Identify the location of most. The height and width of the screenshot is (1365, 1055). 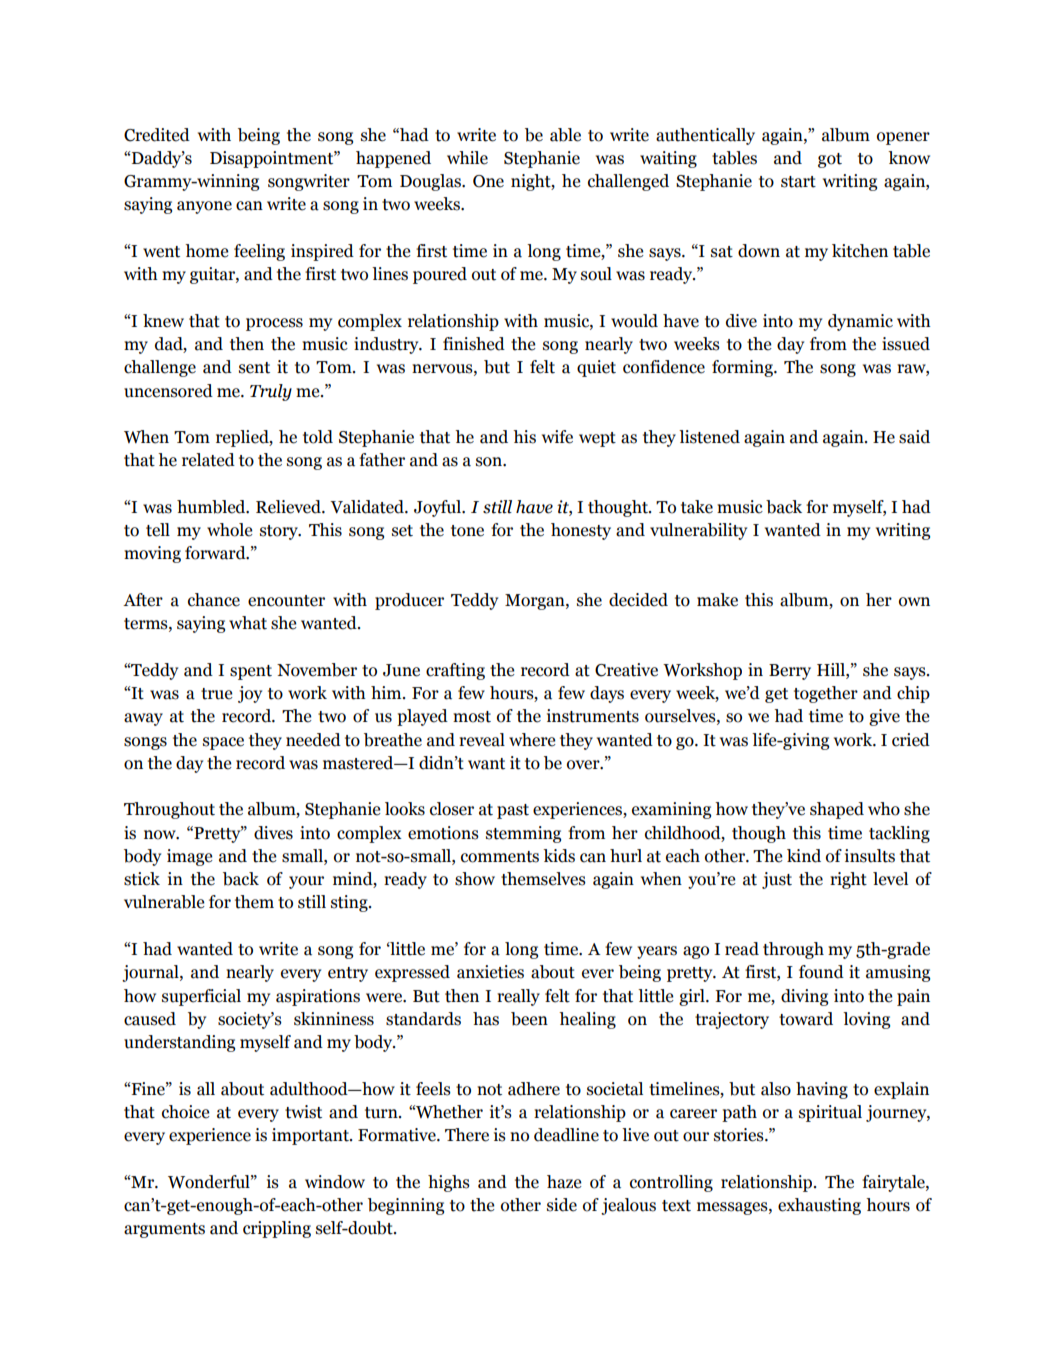
(472, 717).
